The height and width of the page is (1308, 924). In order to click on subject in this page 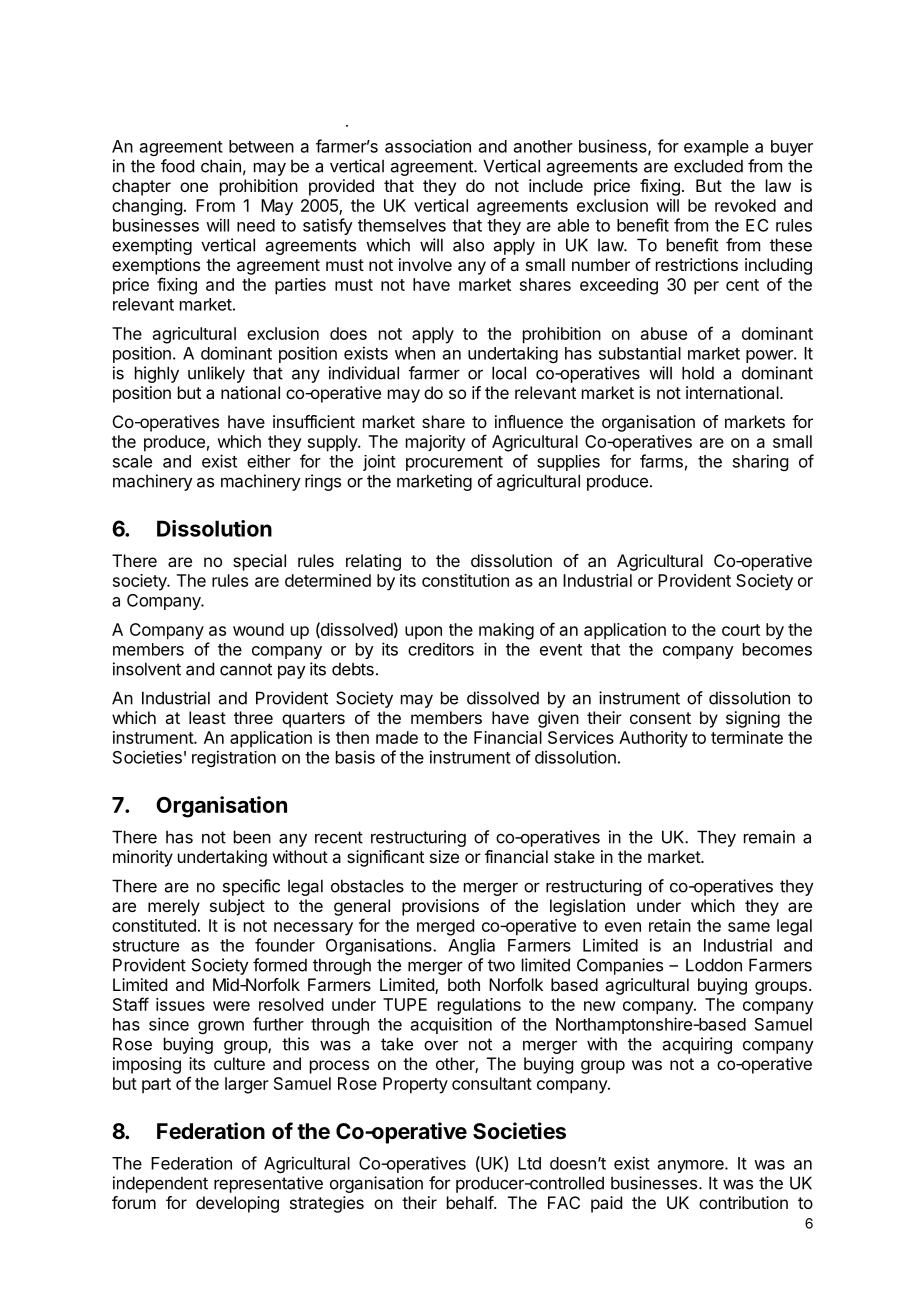, I will do `click(237, 907)`.
